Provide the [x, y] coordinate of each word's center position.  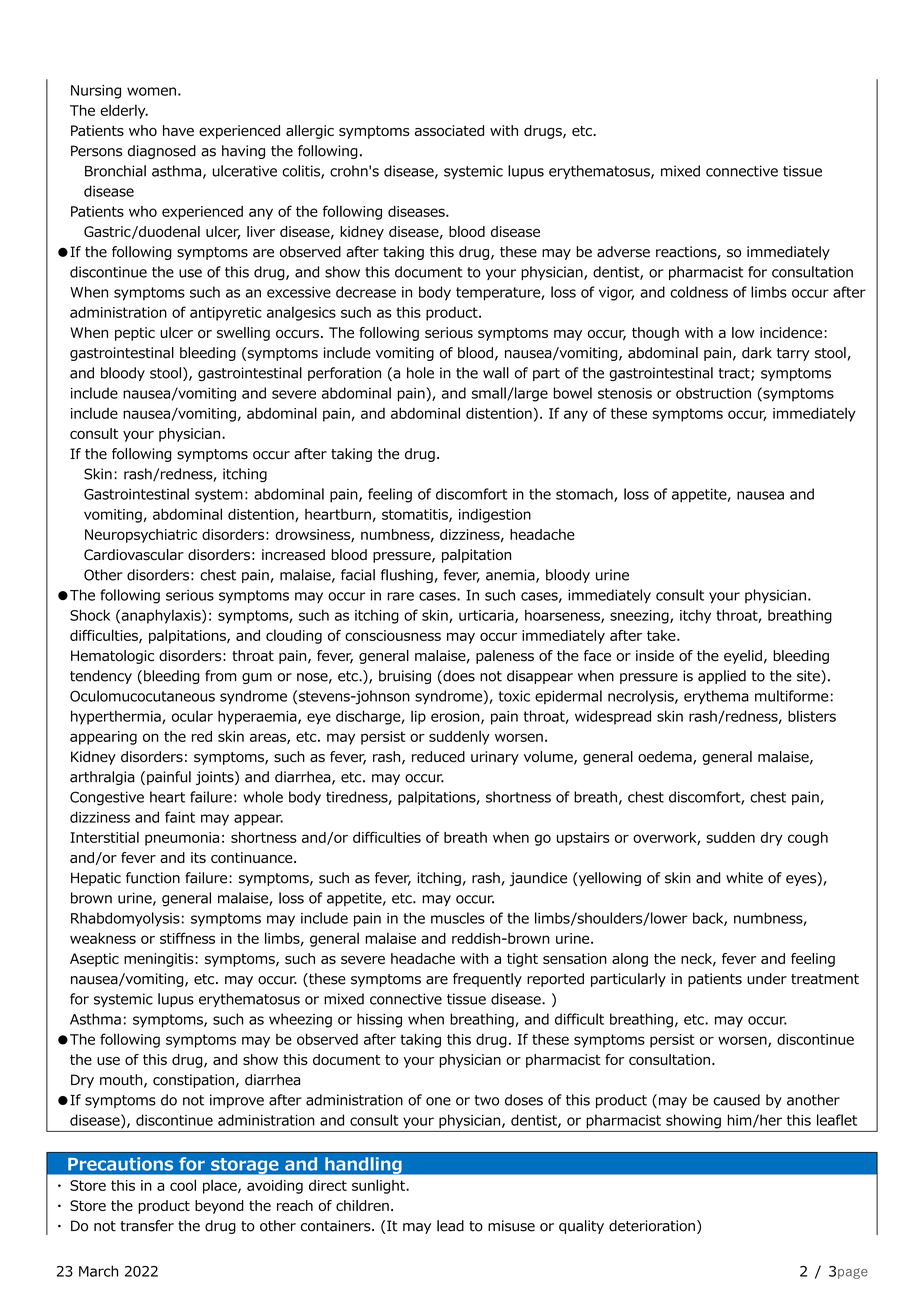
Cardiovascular [134, 555]
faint [180, 817]
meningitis [159, 960]
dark [757, 353]
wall [496, 373]
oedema [666, 758]
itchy [695, 616]
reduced [438, 757]
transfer [147, 1226]
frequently [487, 980]
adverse [623, 252]
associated [449, 130]
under [767, 979]
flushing [407, 576]
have [178, 130]
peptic [135, 334]
